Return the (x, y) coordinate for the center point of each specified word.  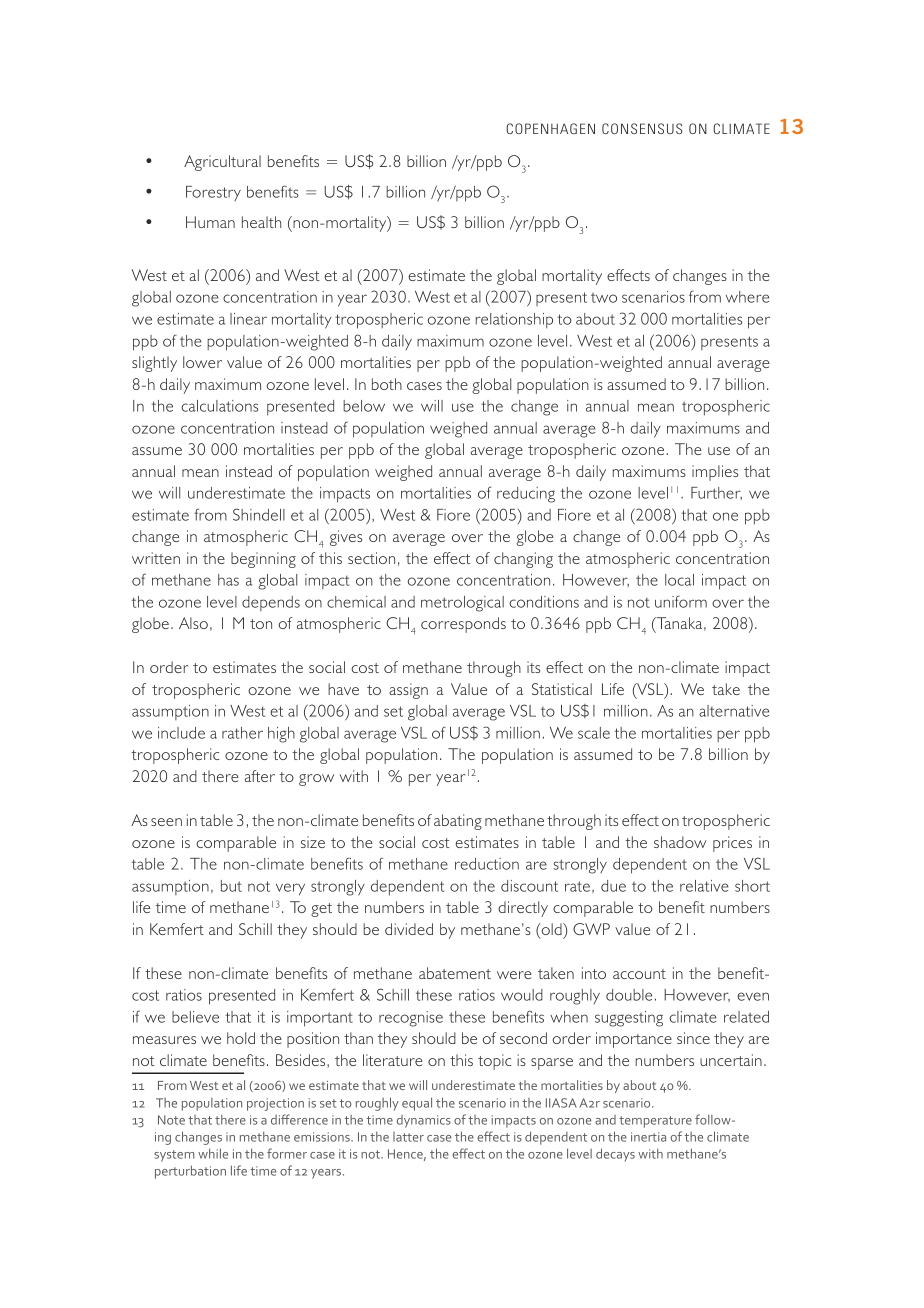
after (260, 776)
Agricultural (222, 163)
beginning (263, 560)
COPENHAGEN (550, 128)
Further (716, 493)
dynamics (424, 1121)
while (213, 1153)
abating (458, 822)
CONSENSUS (642, 128)
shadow (680, 842)
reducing (526, 495)
